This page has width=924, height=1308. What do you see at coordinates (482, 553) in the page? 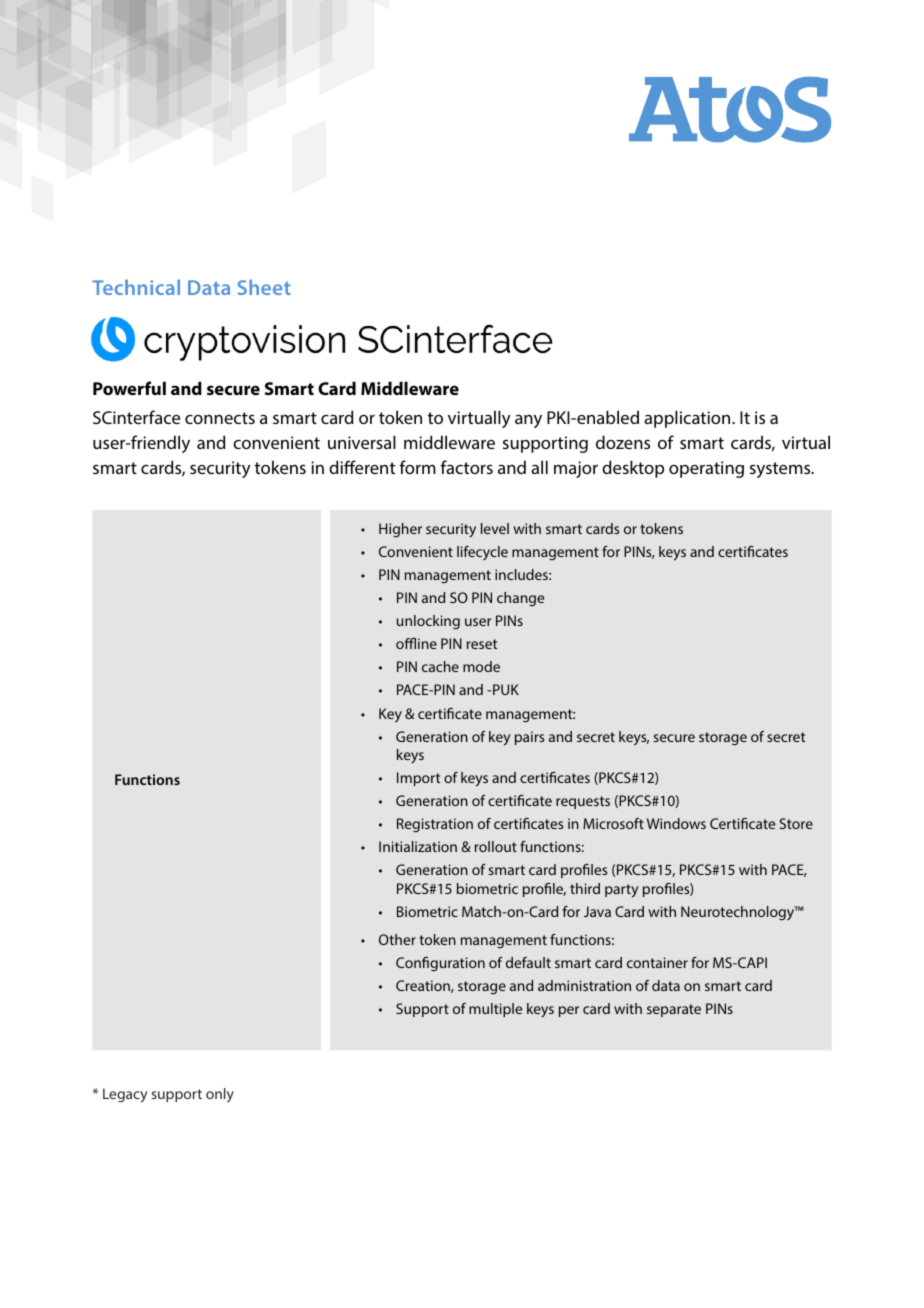
I see `lifecycle` at bounding box center [482, 553].
